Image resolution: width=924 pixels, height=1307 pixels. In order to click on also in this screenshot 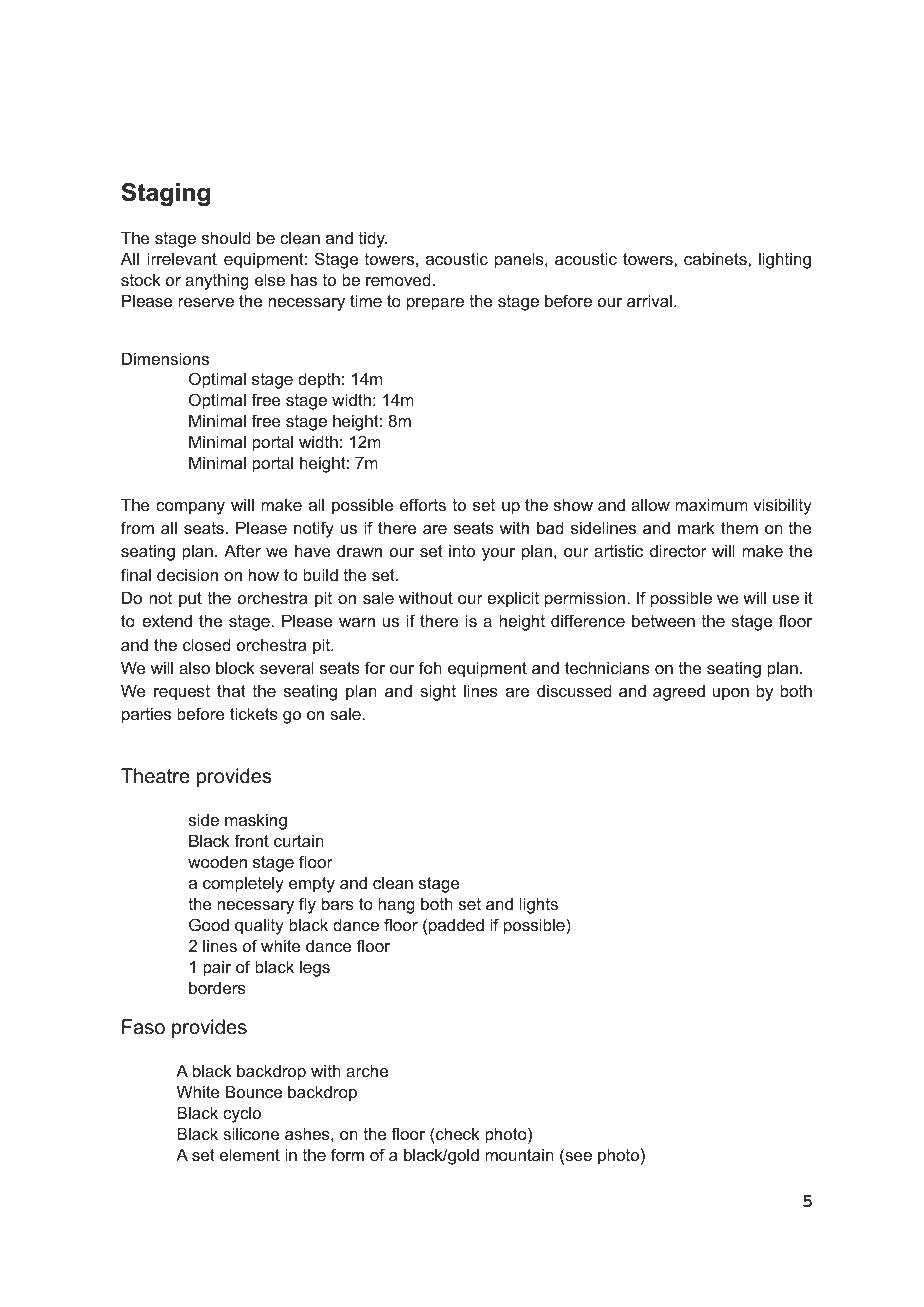, I will do `click(194, 667)`.
